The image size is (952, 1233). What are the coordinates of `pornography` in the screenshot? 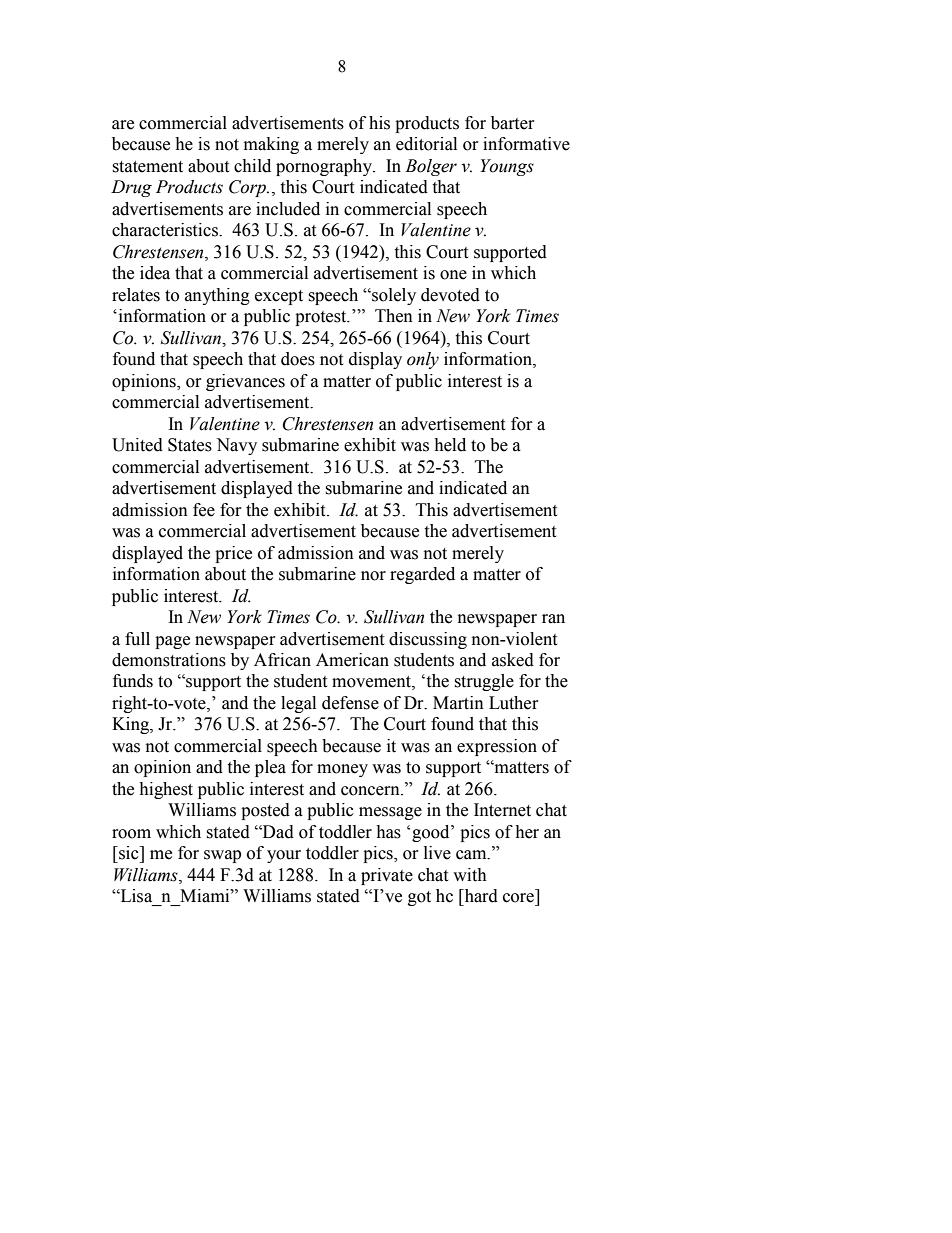 It's located at (325, 167).
